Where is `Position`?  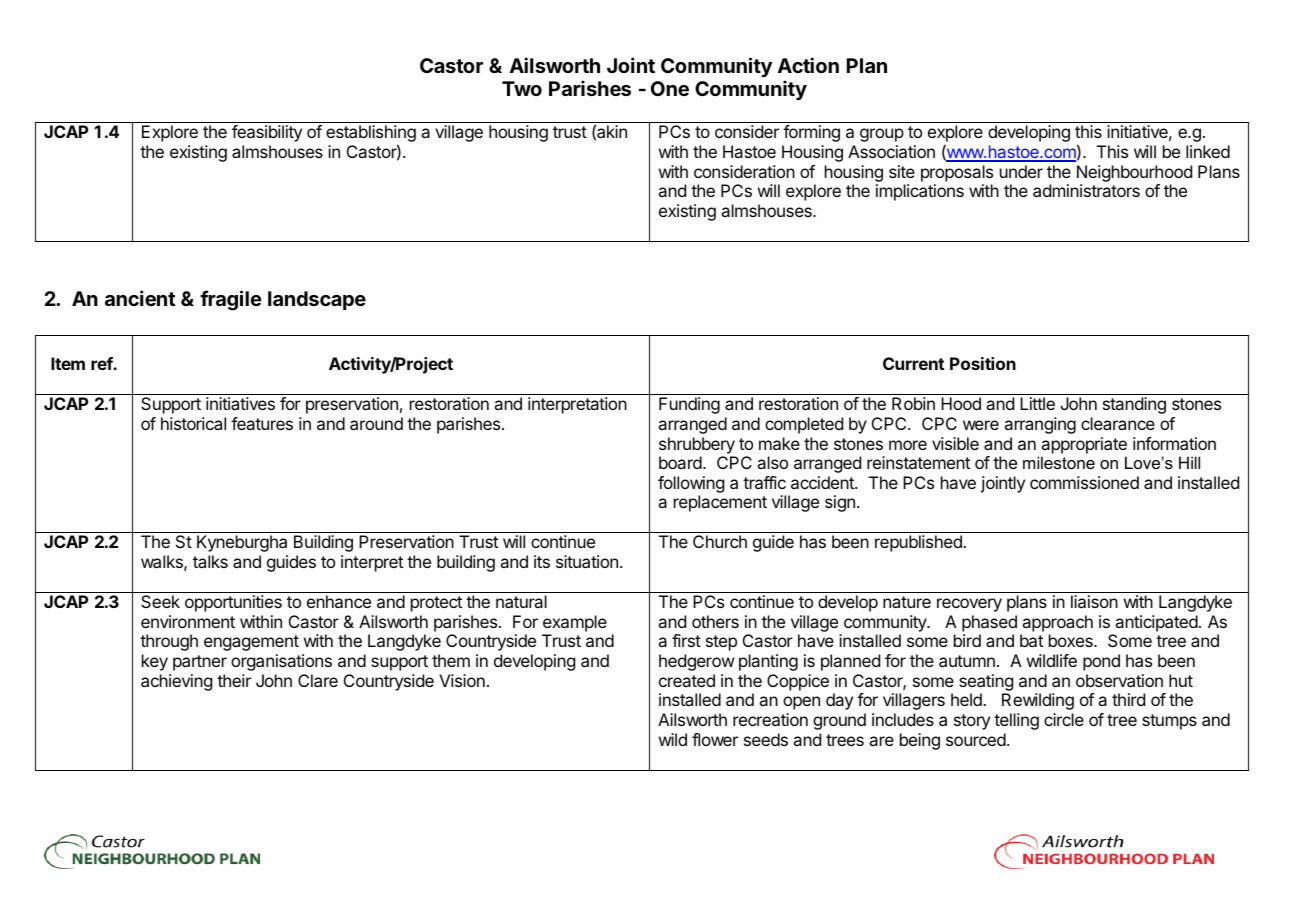
Position is located at coordinates (983, 363).
